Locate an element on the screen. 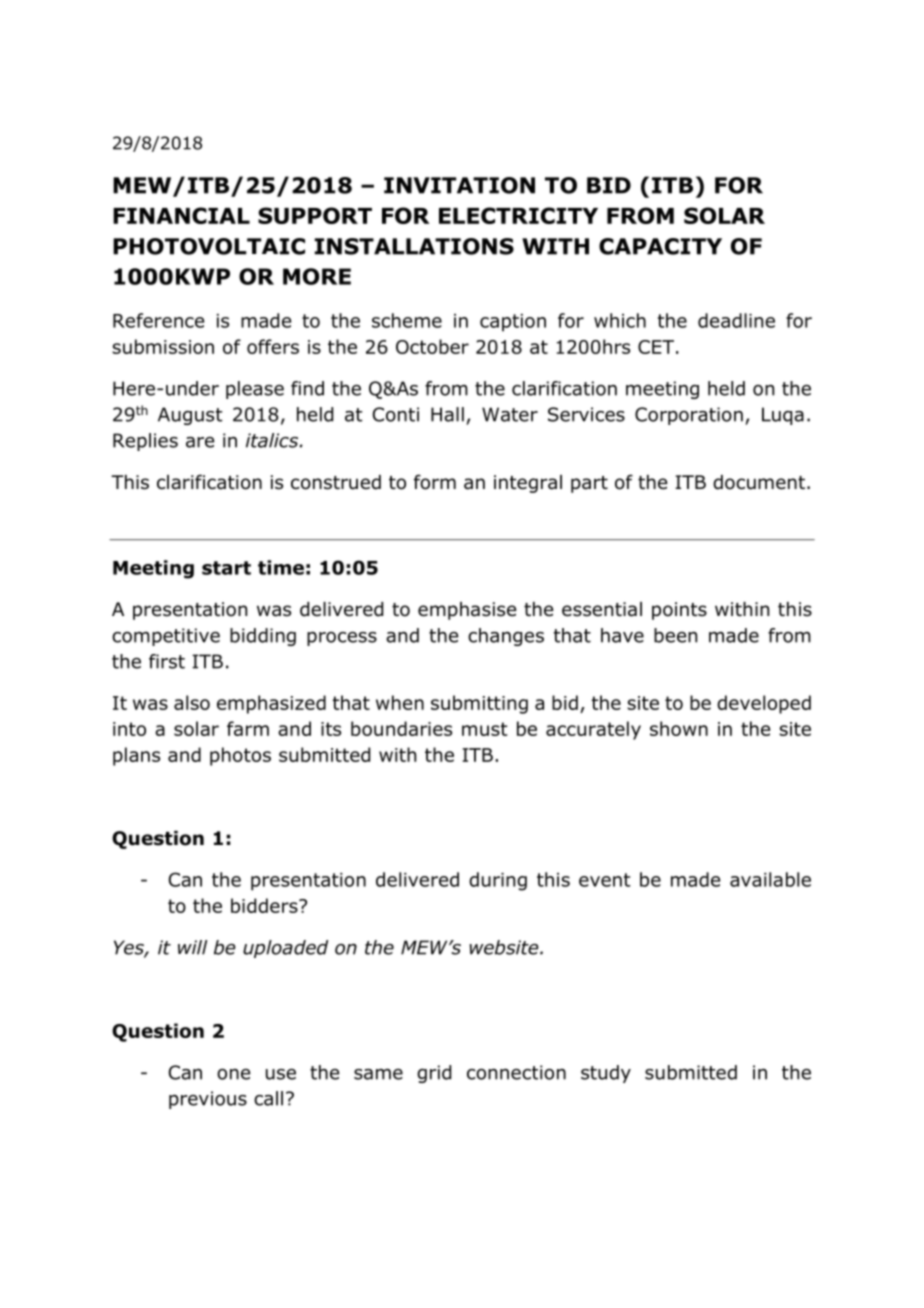 The image size is (924, 1308). grid is located at coordinates (434, 1074).
